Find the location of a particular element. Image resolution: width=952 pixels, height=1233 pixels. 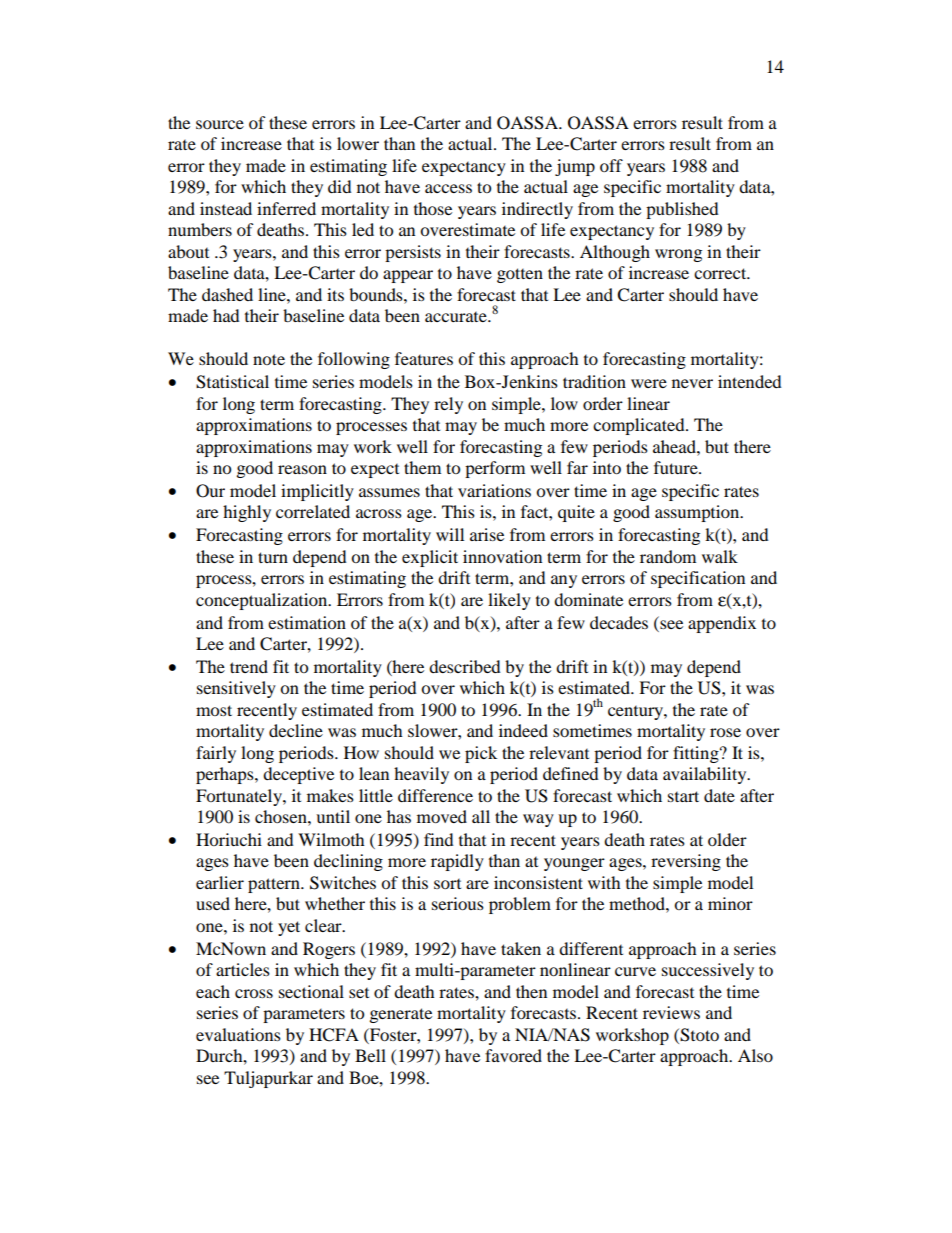

published is located at coordinates (682, 210).
